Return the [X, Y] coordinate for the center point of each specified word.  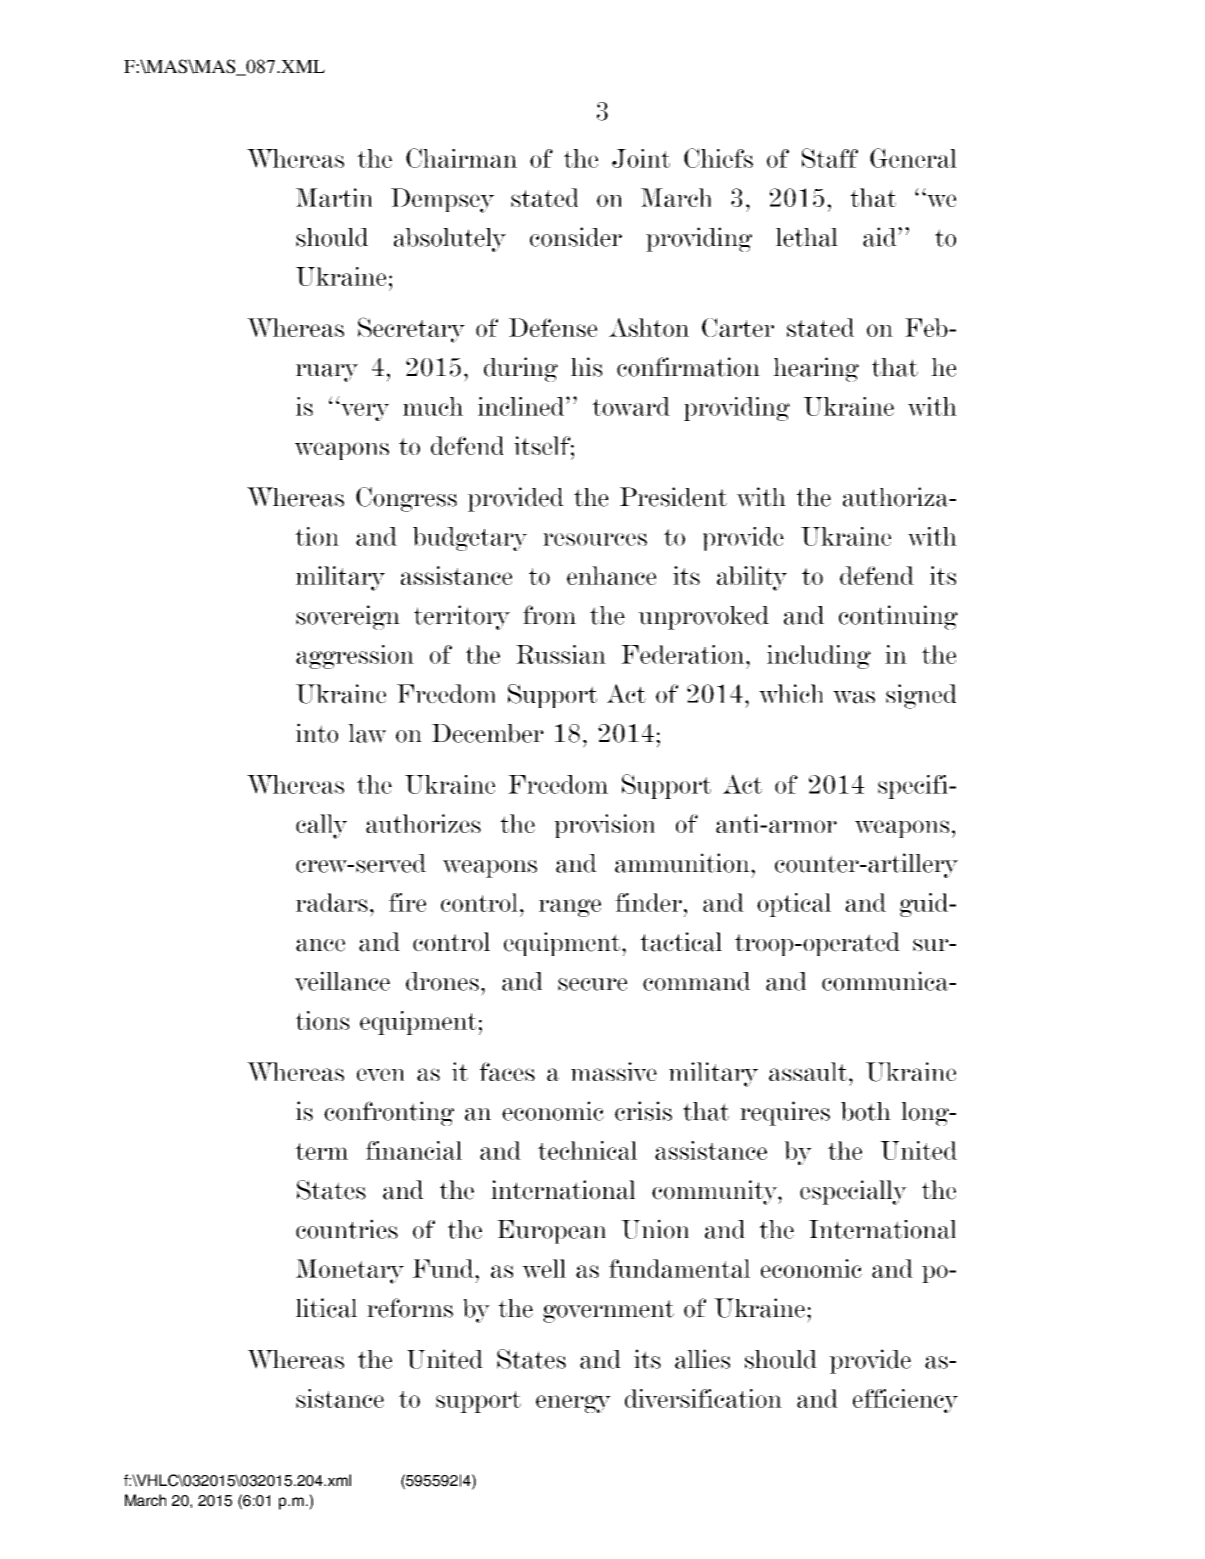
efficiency [905, 1401]
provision [604, 826]
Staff [830, 158]
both [866, 1111]
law [367, 733]
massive [614, 1071]
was [854, 697]
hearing [816, 369]
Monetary [350, 1271]
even [380, 1074]
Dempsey [442, 200]
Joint [641, 158]
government [608, 1311]
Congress [406, 499]
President [673, 497]
